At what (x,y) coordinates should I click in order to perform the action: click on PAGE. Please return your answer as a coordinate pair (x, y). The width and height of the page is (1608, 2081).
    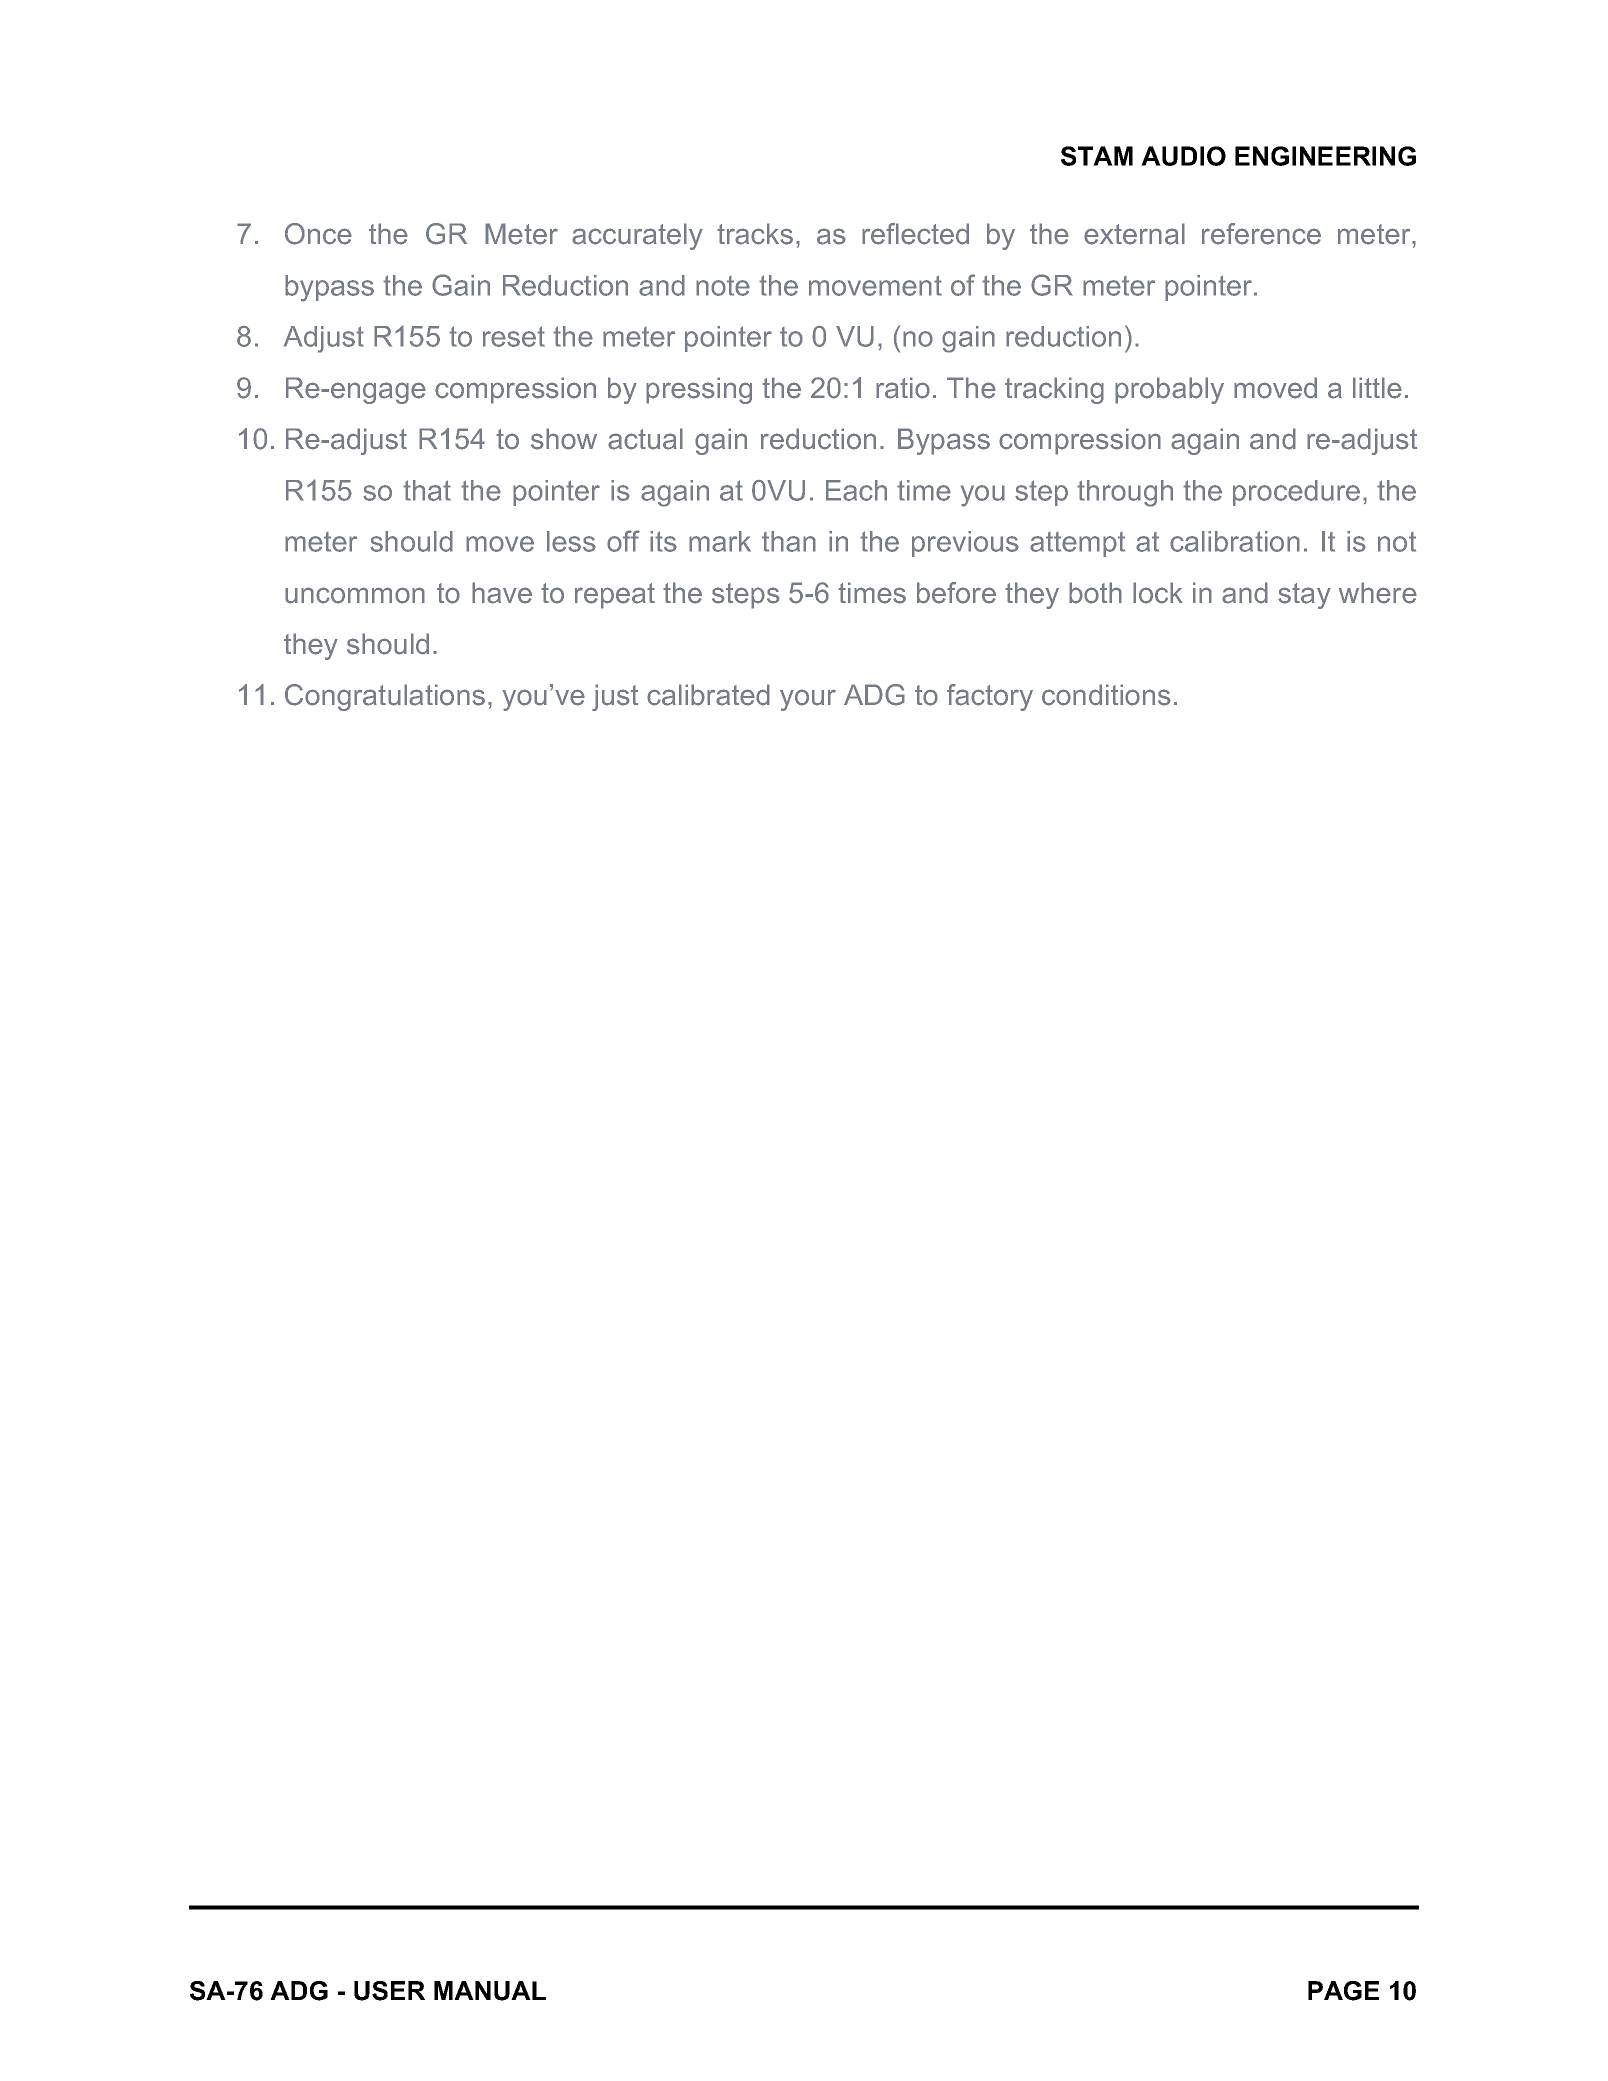
    Looking at the image, I should click on (1343, 1991).
